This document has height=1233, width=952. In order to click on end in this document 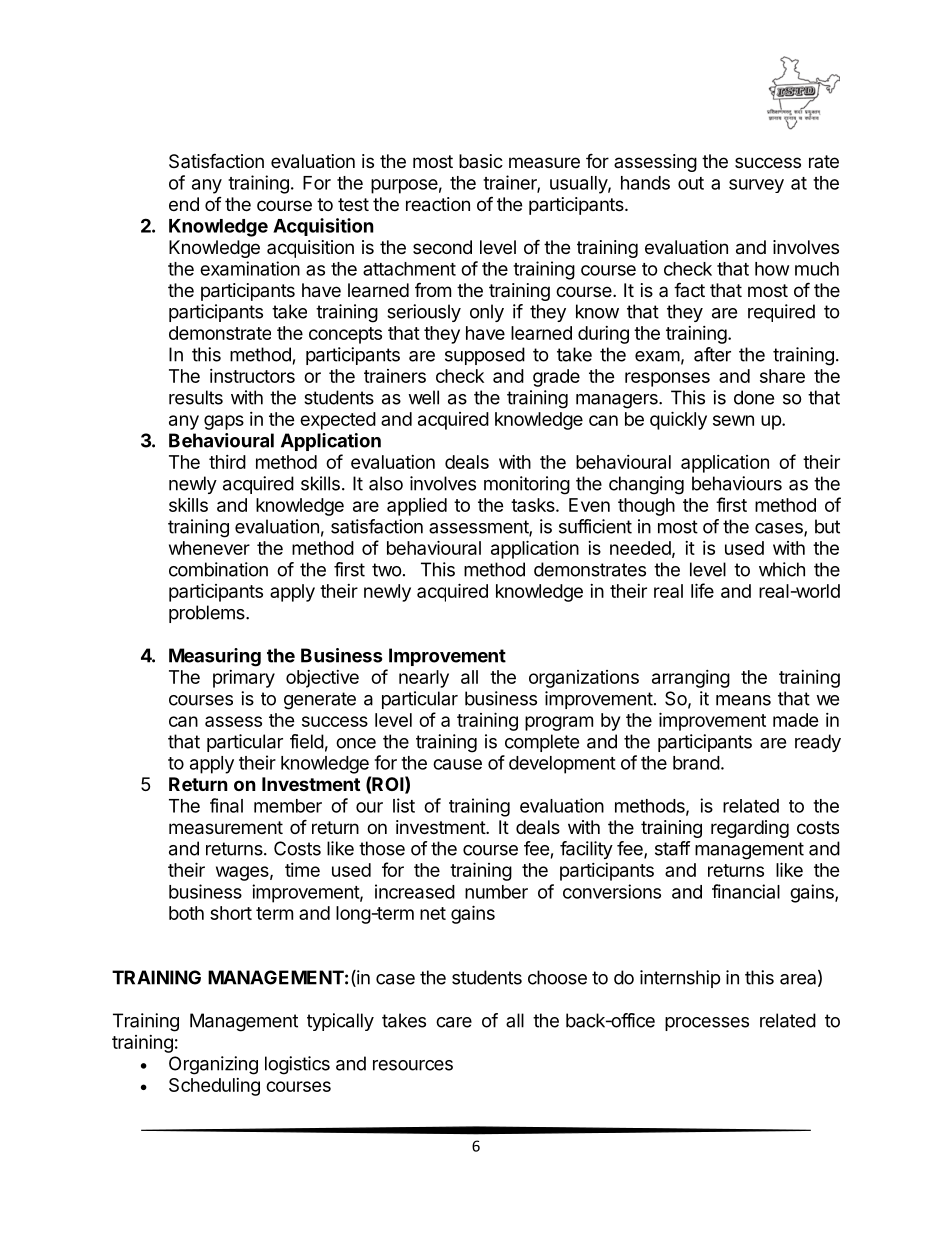, I will do `click(184, 204)`.
